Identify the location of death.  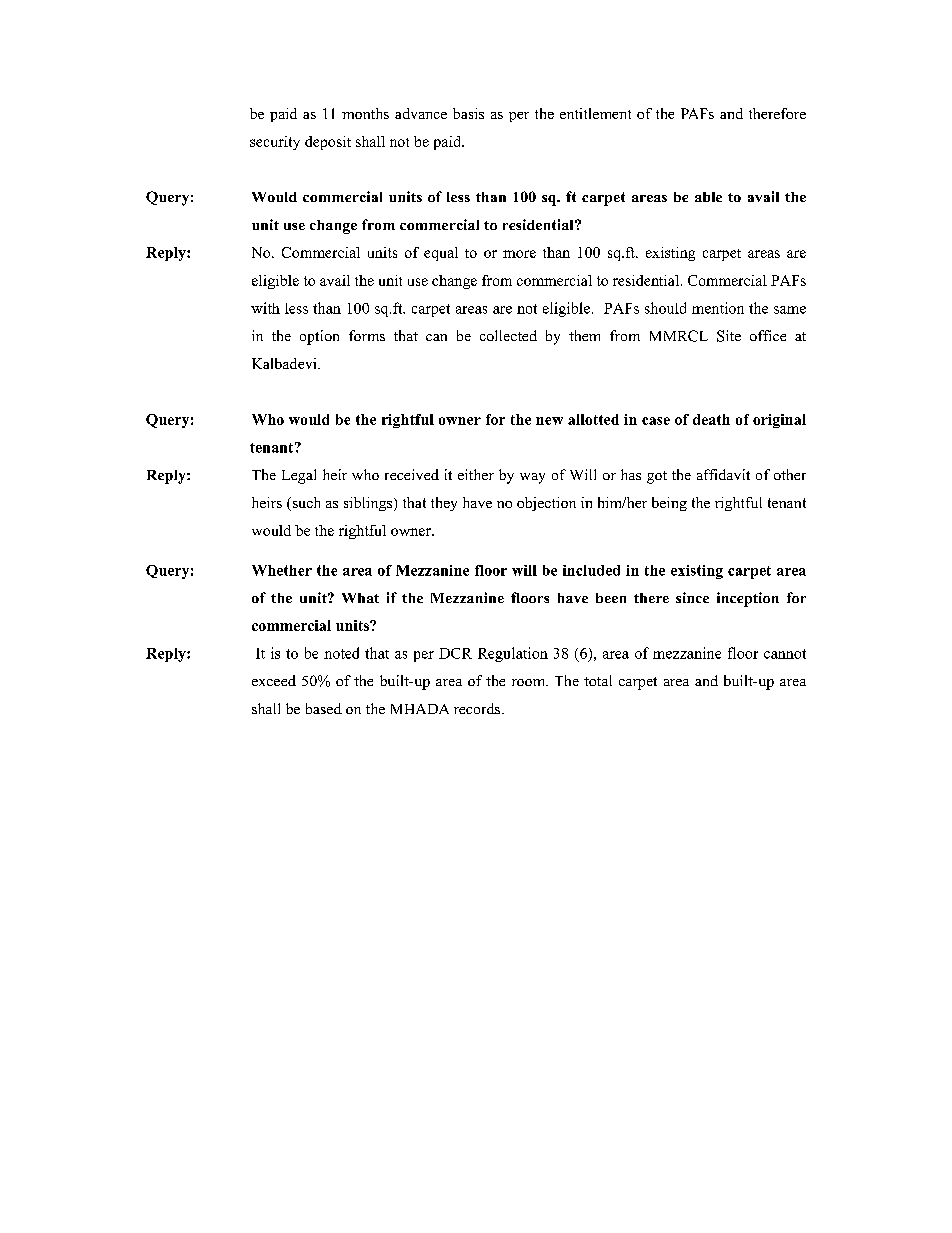
(711, 419).
